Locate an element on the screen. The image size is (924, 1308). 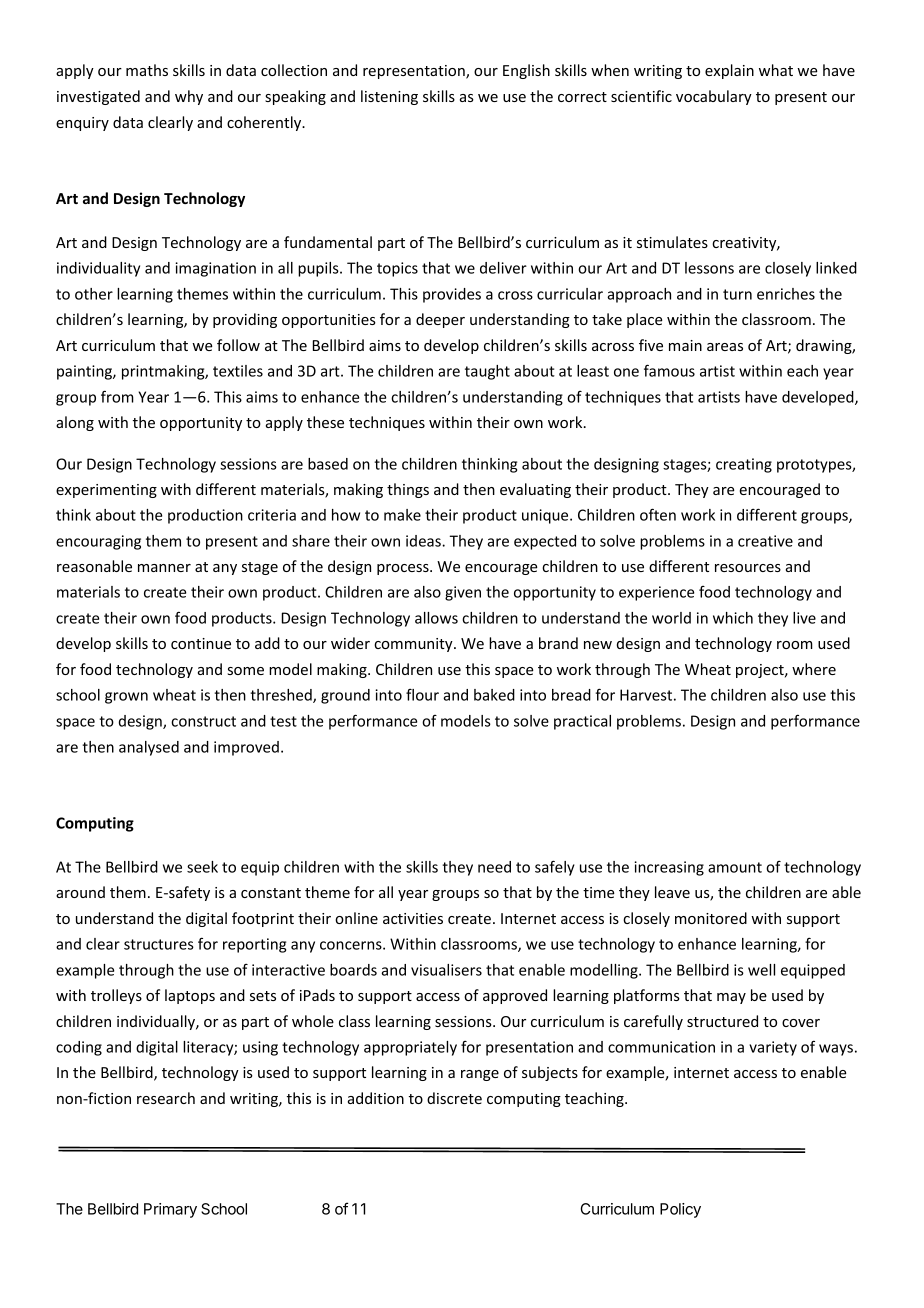
Primary is located at coordinates (170, 1210).
